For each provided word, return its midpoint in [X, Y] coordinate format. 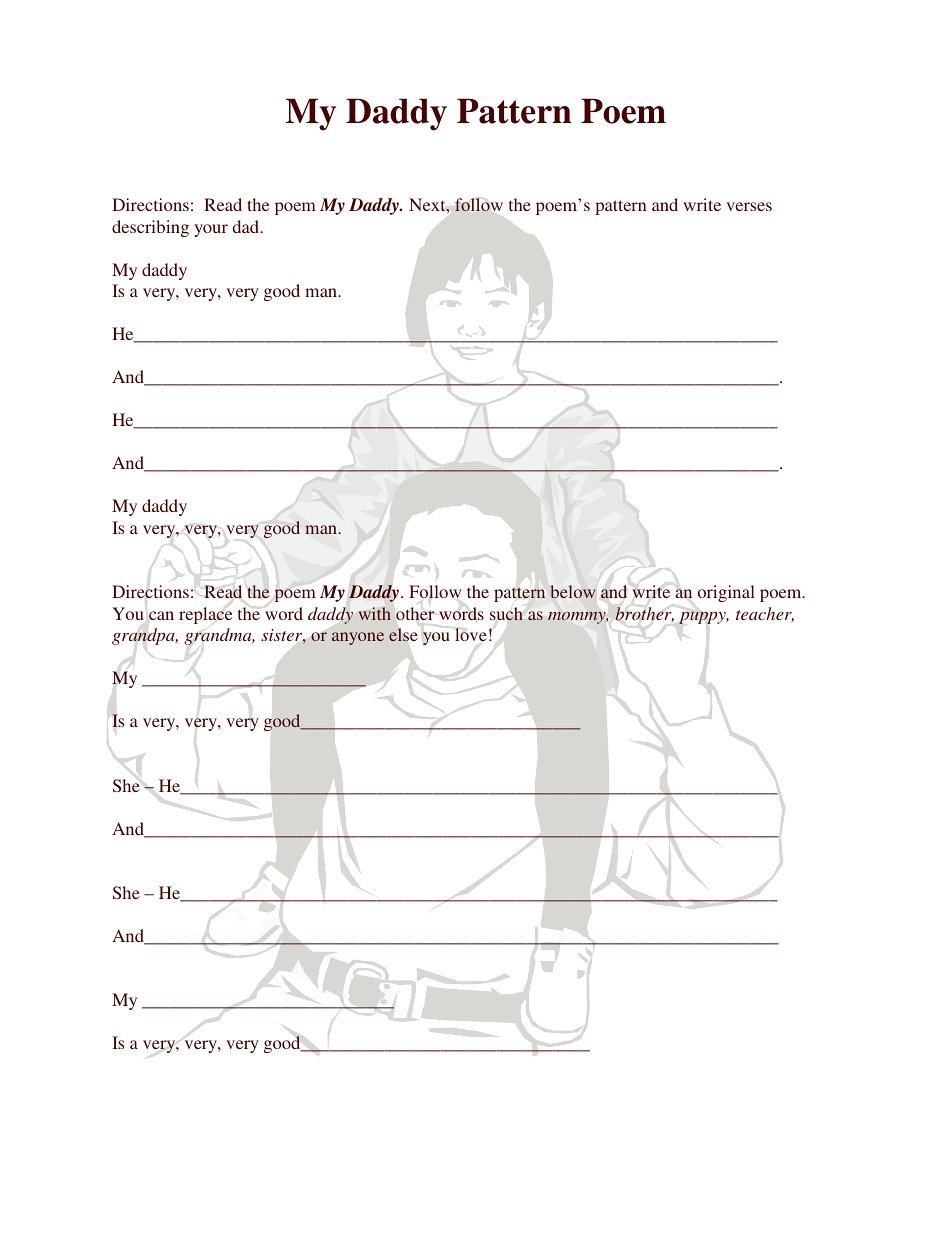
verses [749, 206]
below [573, 591]
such [506, 614]
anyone [358, 638]
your [211, 230]
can [161, 615]
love [471, 635]
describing [150, 228]
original [726, 593]
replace [205, 615]
